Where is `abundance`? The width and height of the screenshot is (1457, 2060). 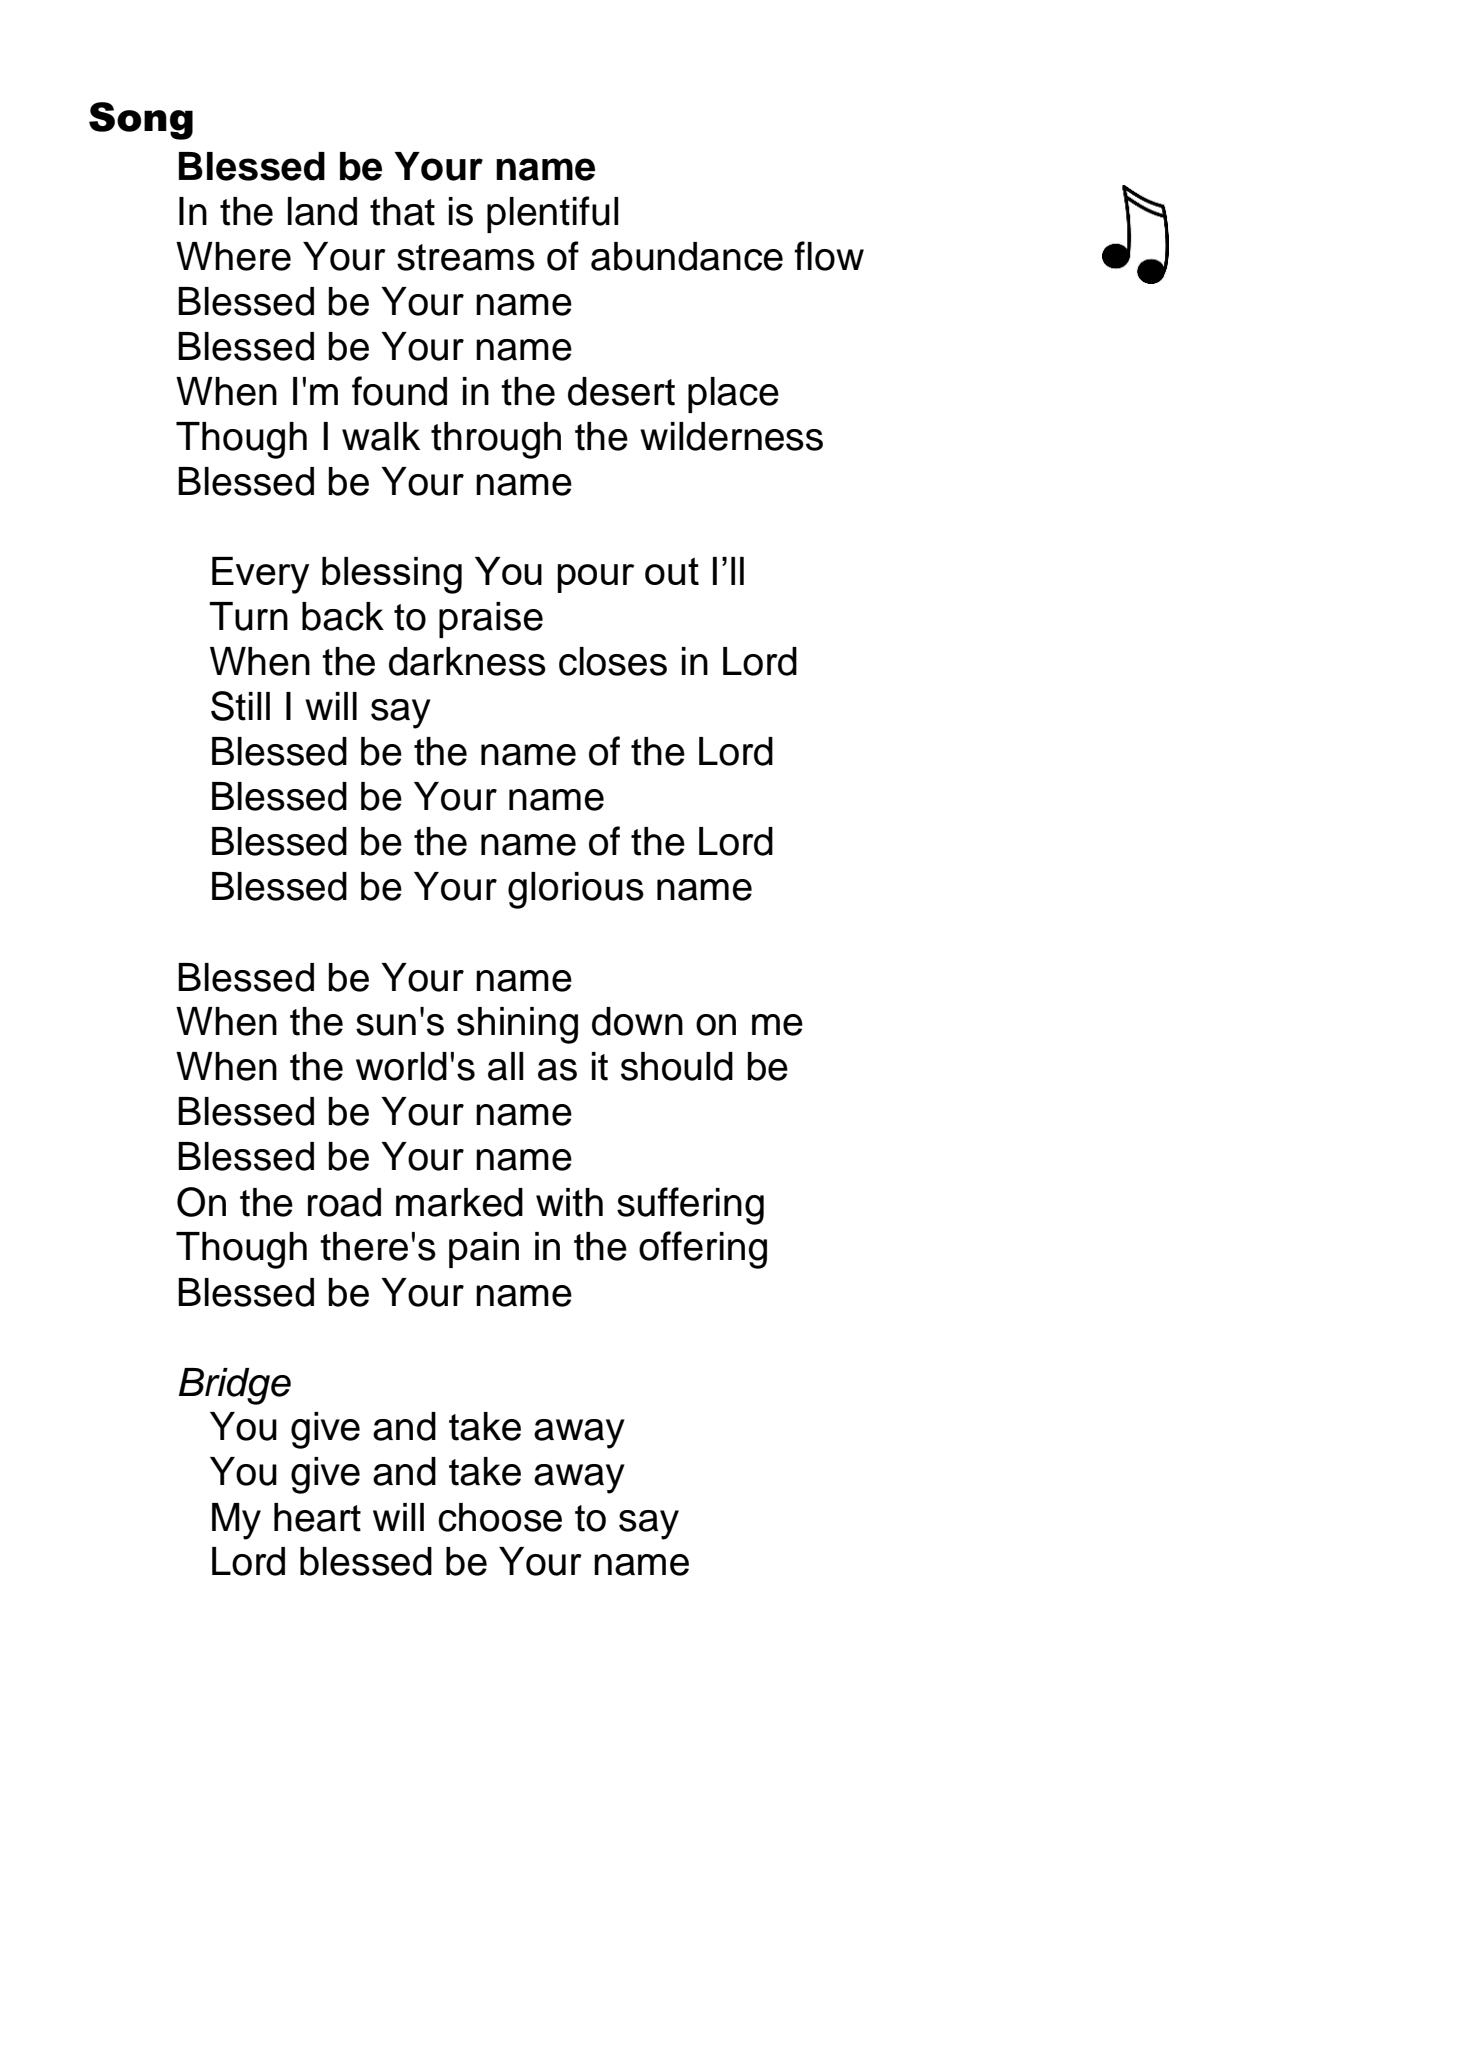
abundance is located at coordinates (687, 256).
